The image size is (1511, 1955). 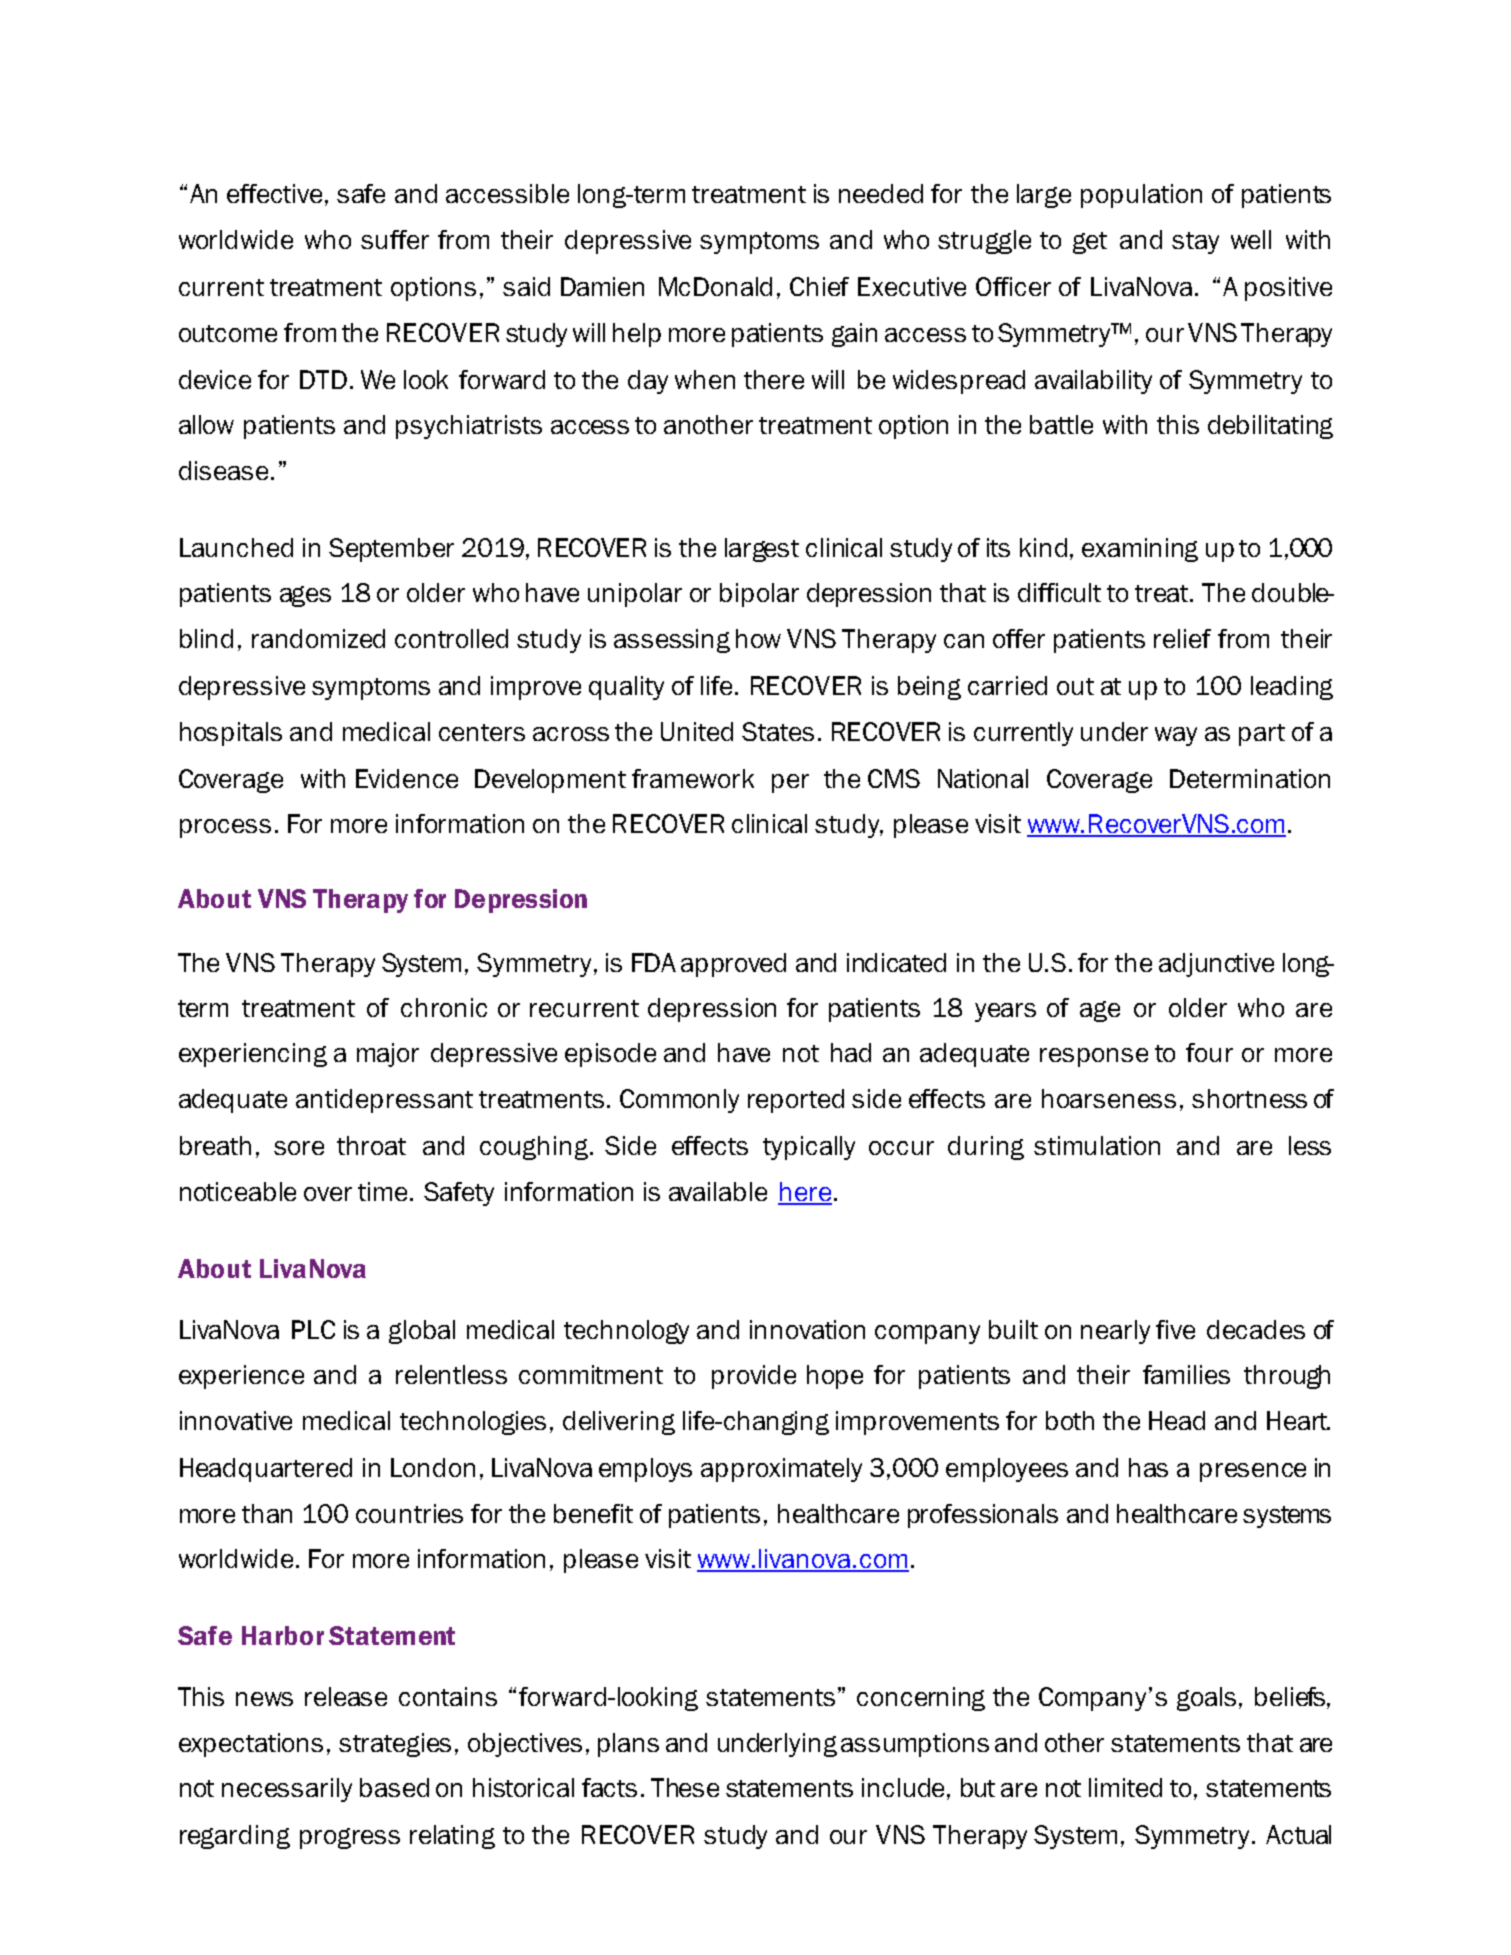 What do you see at coordinates (819, 286) in the screenshot?
I see `Chief` at bounding box center [819, 286].
